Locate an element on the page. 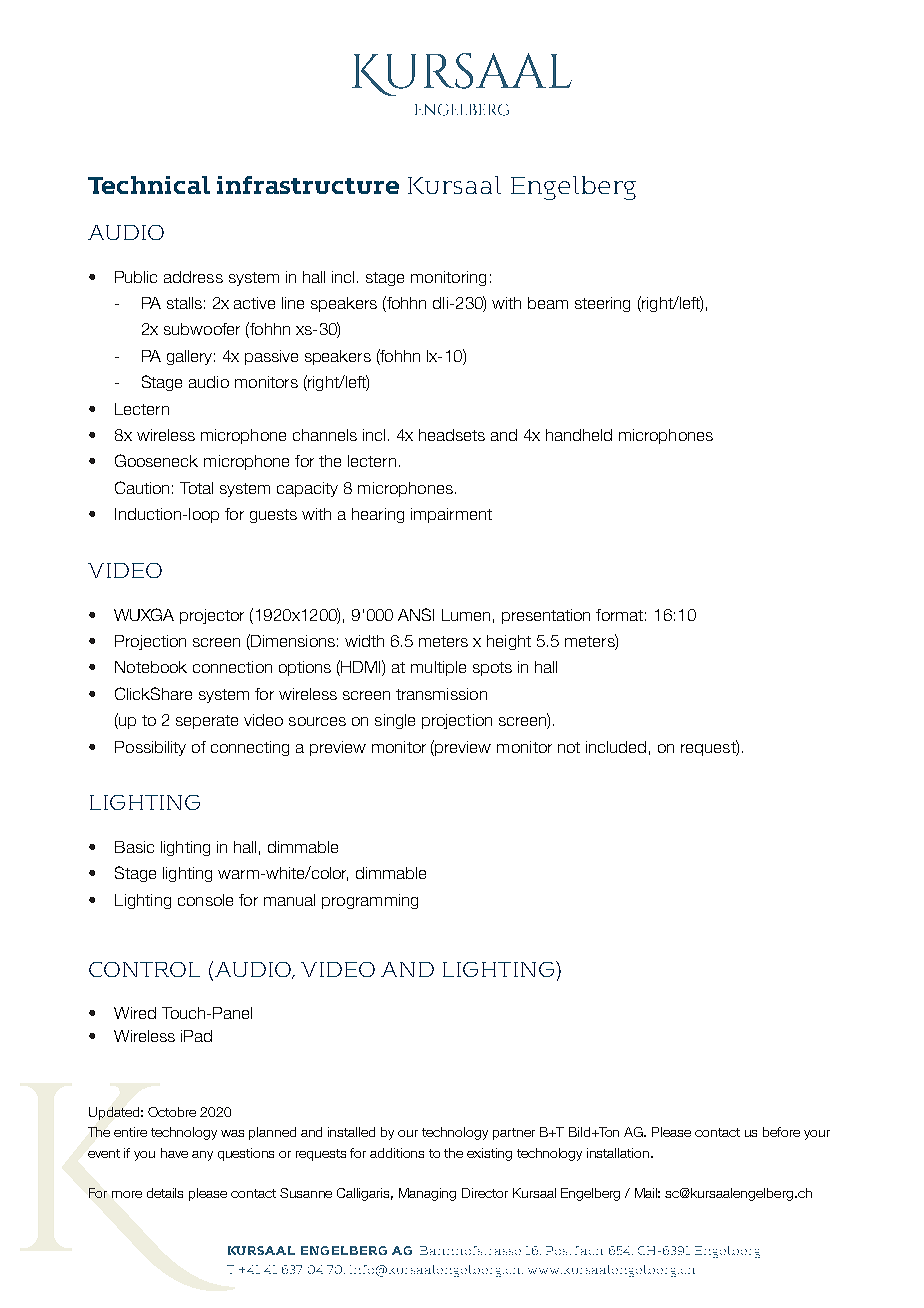 Image resolution: width=924 pixels, height=1308 pixels. presentation is located at coordinates (546, 616).
